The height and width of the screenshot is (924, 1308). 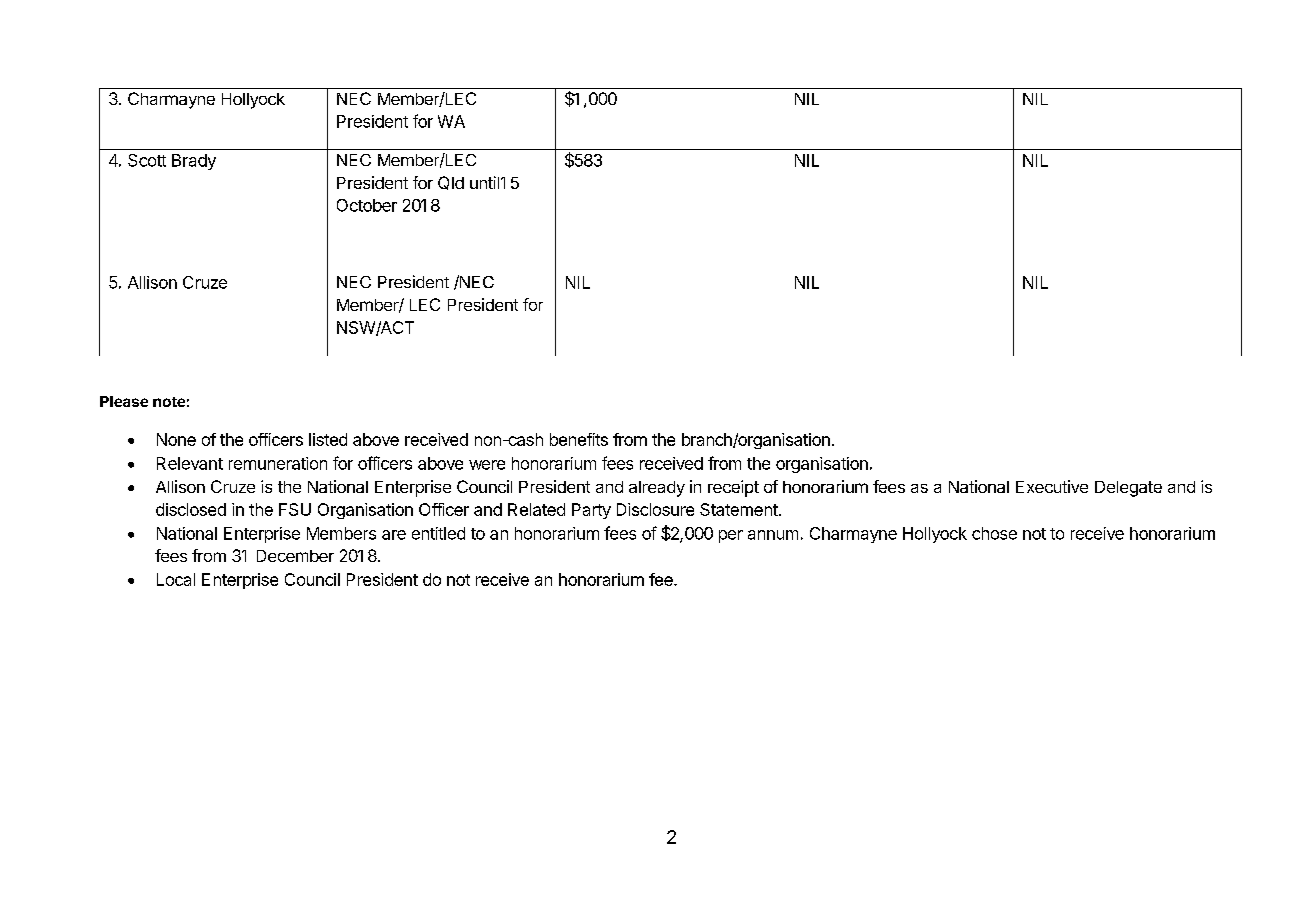 I want to click on benefits, so click(x=579, y=439).
